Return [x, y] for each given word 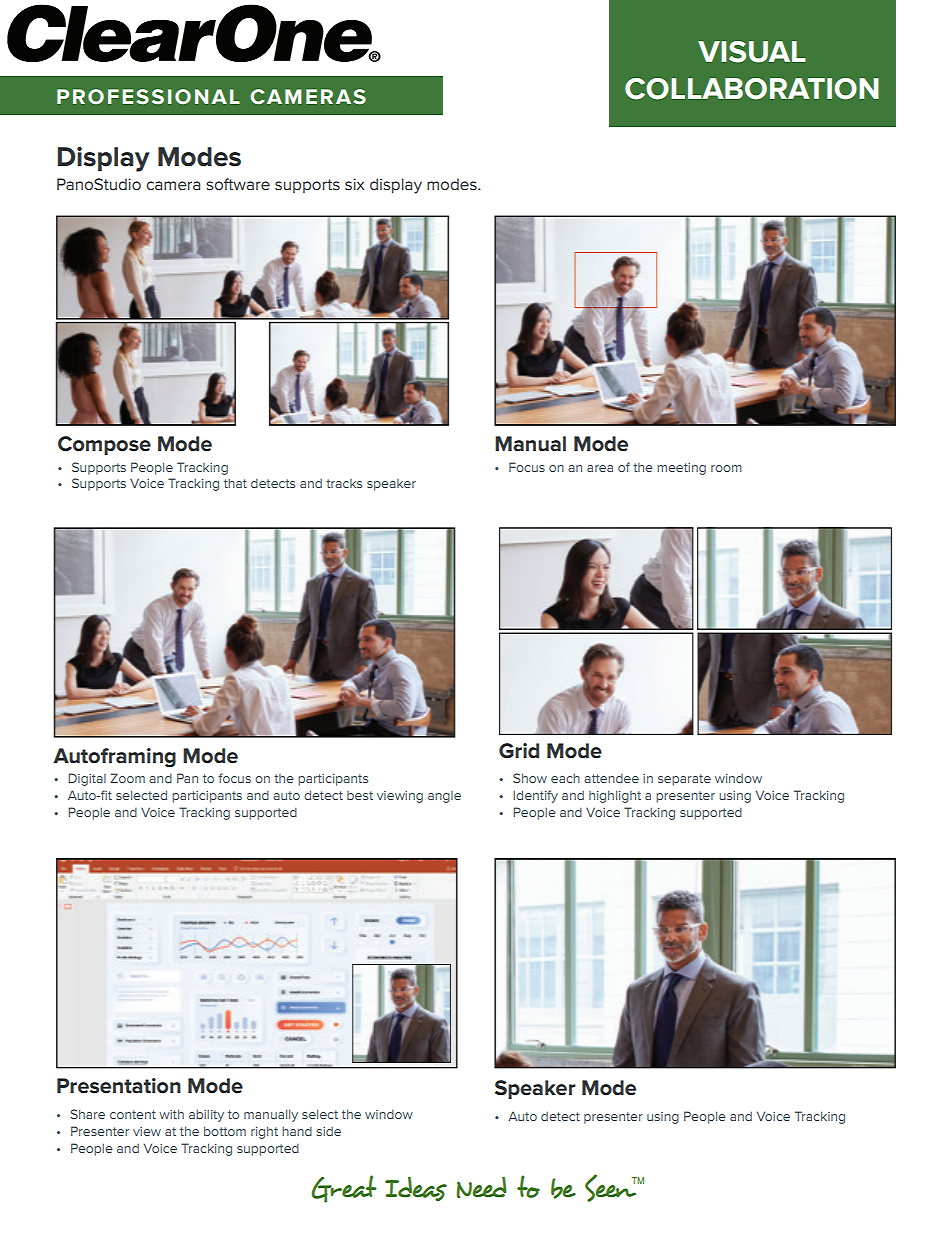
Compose [104, 445]
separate [684, 780]
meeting [681, 469]
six [354, 184]
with [171, 1114]
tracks [344, 483]
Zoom [127, 778]
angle [444, 797]
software [238, 184]
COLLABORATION [752, 89]
